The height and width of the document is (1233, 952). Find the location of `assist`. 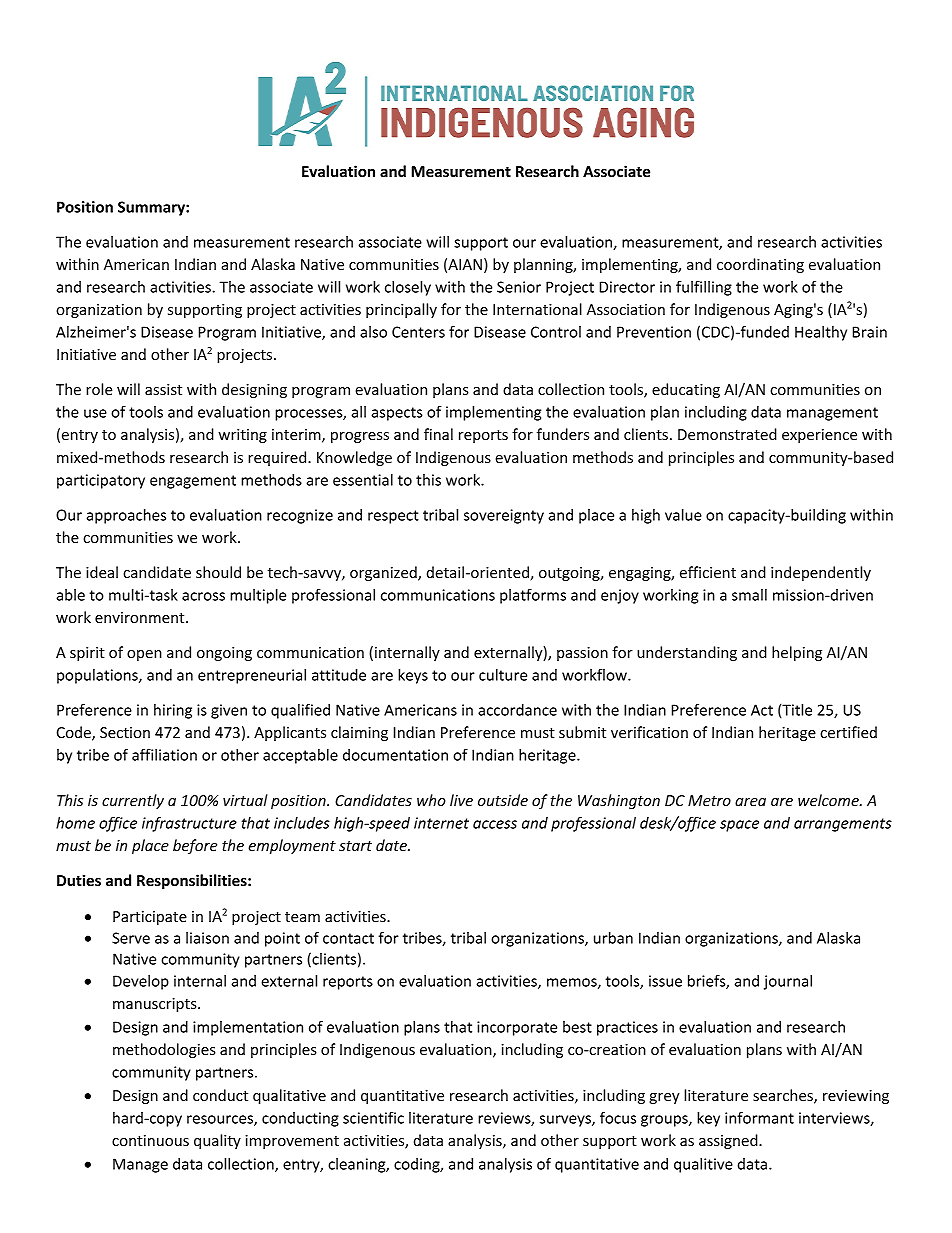

assist is located at coordinates (163, 389).
